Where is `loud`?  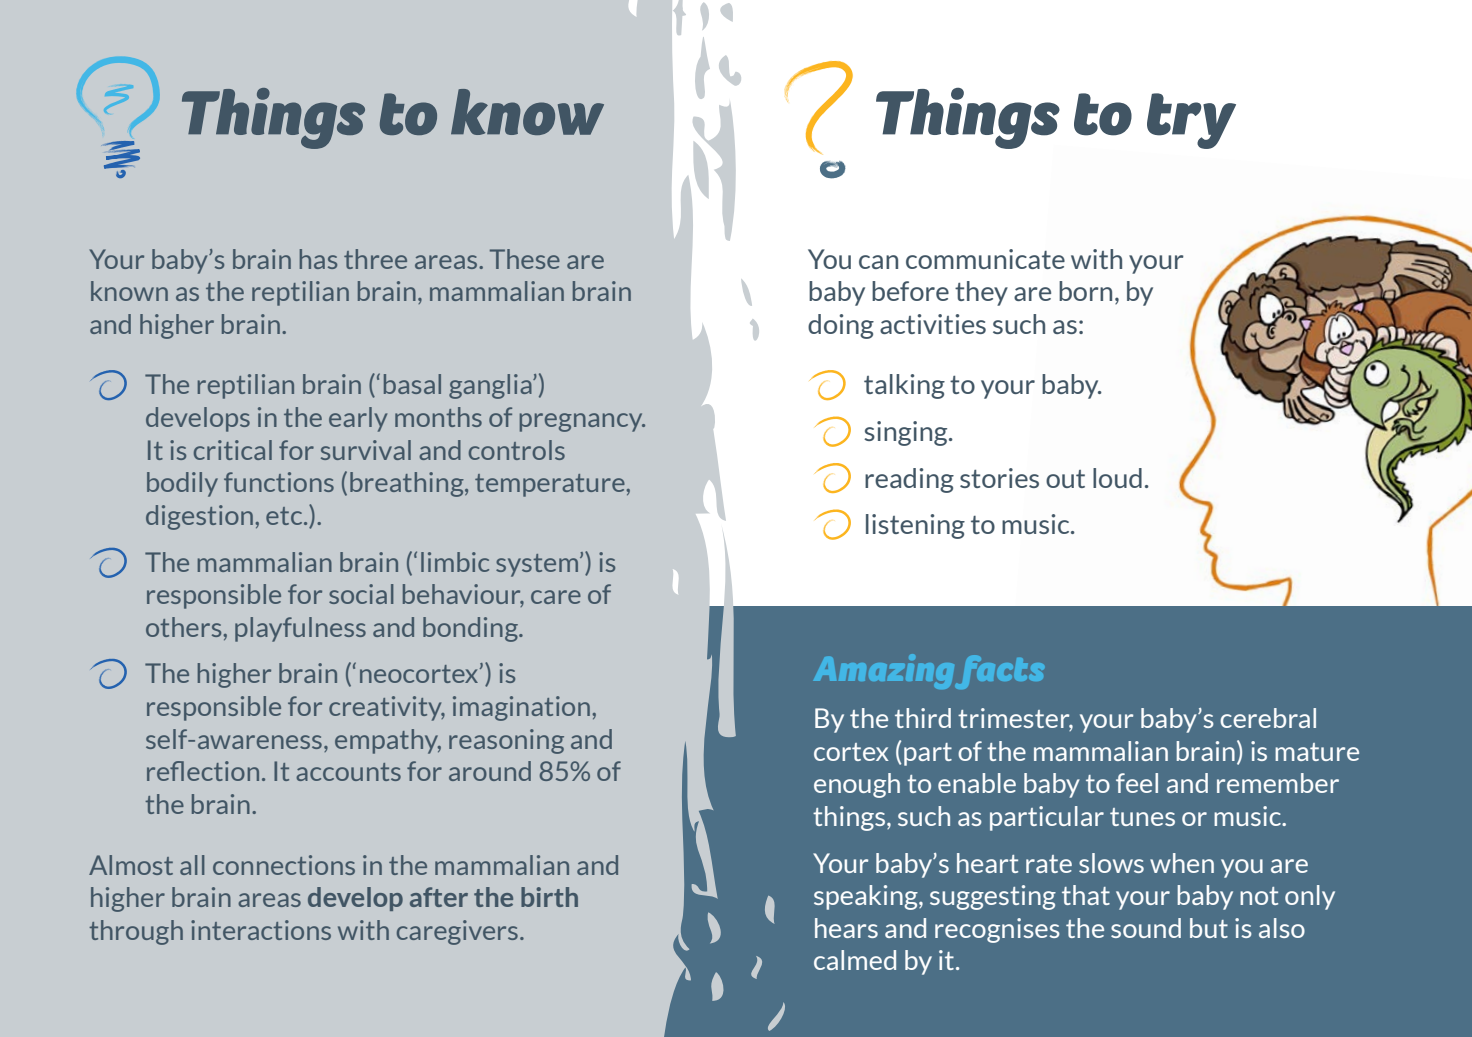 loud is located at coordinates (1117, 478).
